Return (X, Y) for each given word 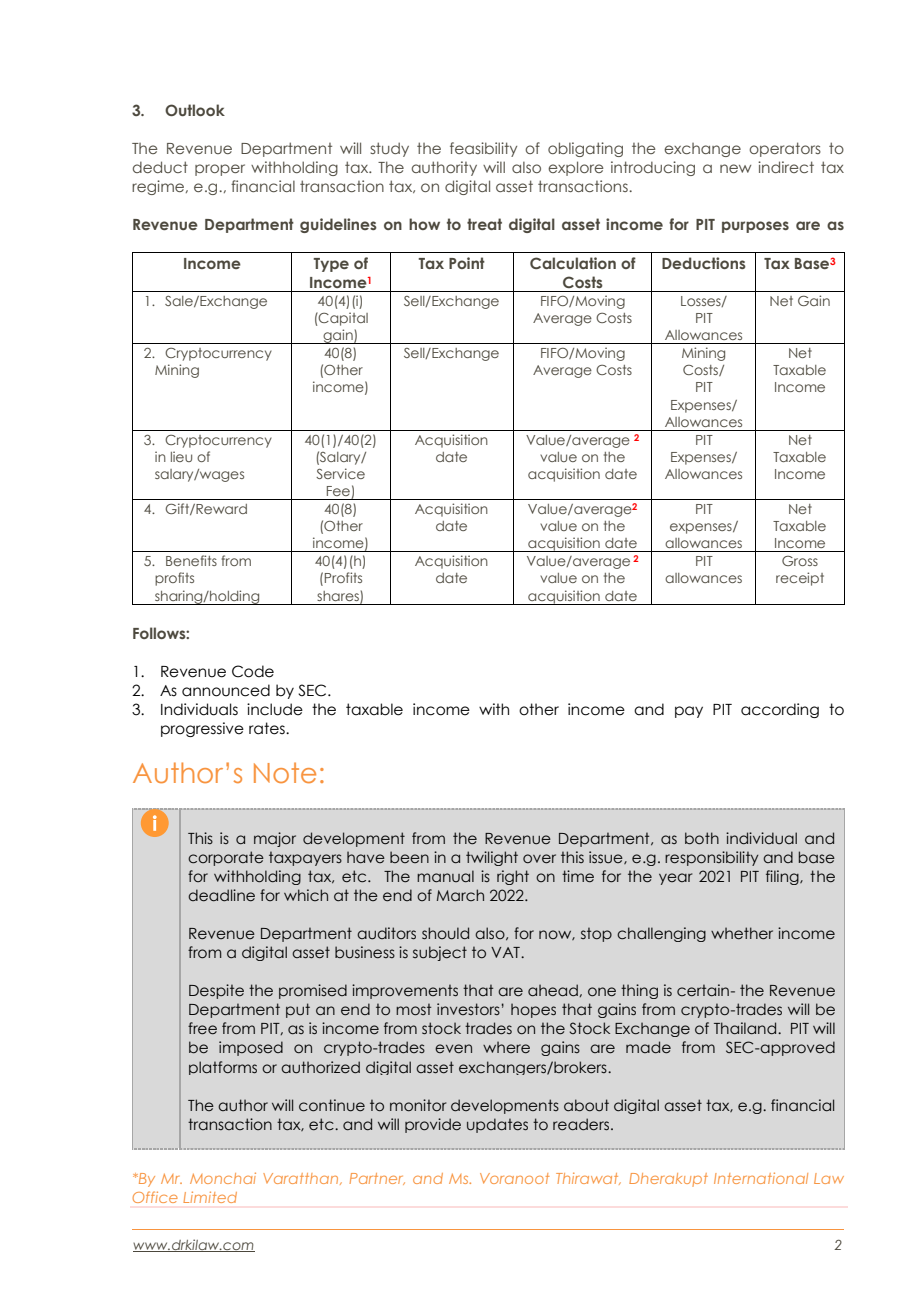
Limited (210, 1197)
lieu (181, 456)
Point (467, 263)
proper (220, 170)
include (275, 709)
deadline (221, 895)
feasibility (483, 149)
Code (253, 671)
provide (433, 1125)
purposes (755, 227)
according (780, 710)
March (460, 895)
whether (742, 933)
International (761, 1178)
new (735, 168)
